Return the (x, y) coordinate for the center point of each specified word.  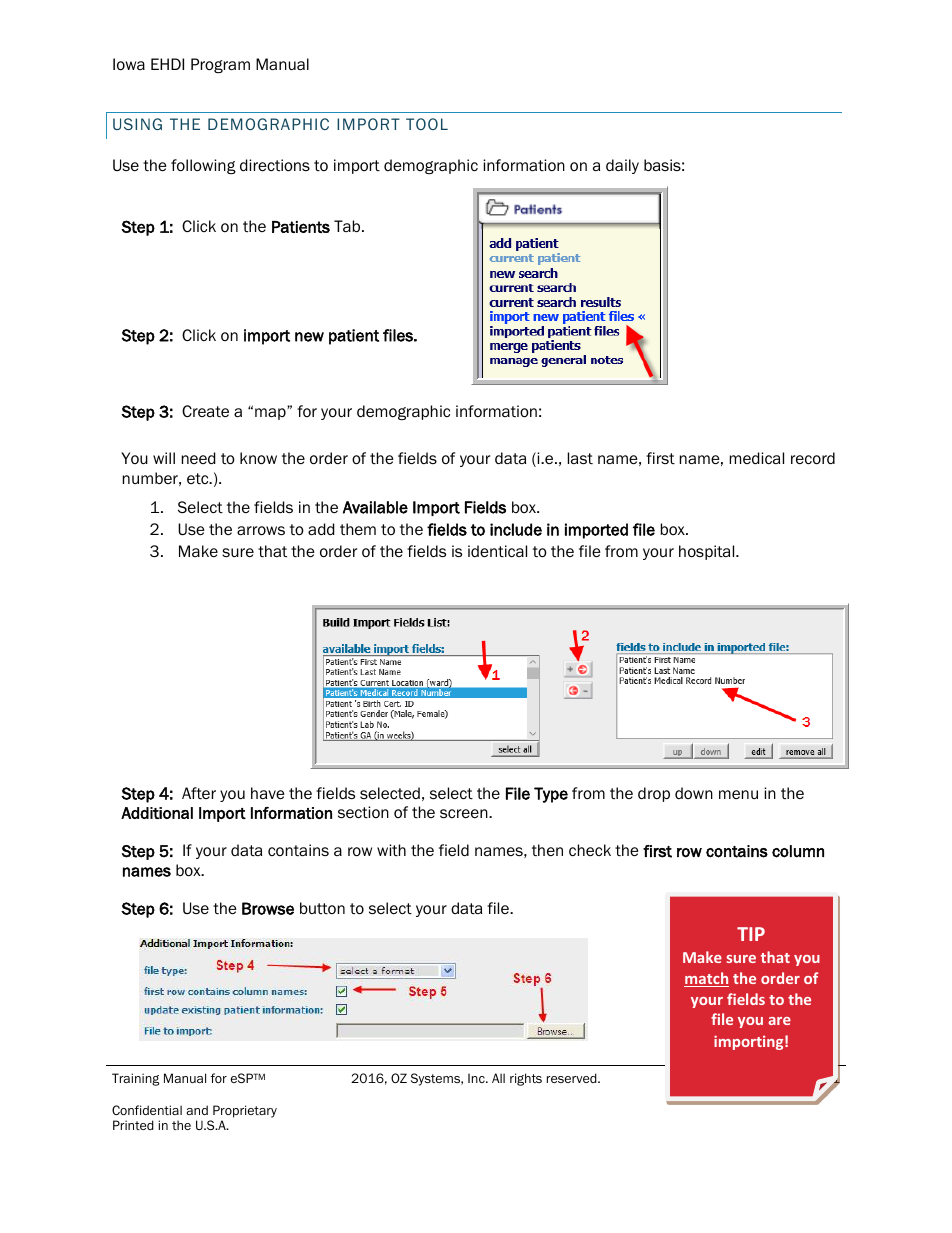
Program (220, 65)
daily (622, 166)
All (498, 1078)
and (197, 1110)
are (779, 1021)
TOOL (427, 124)
